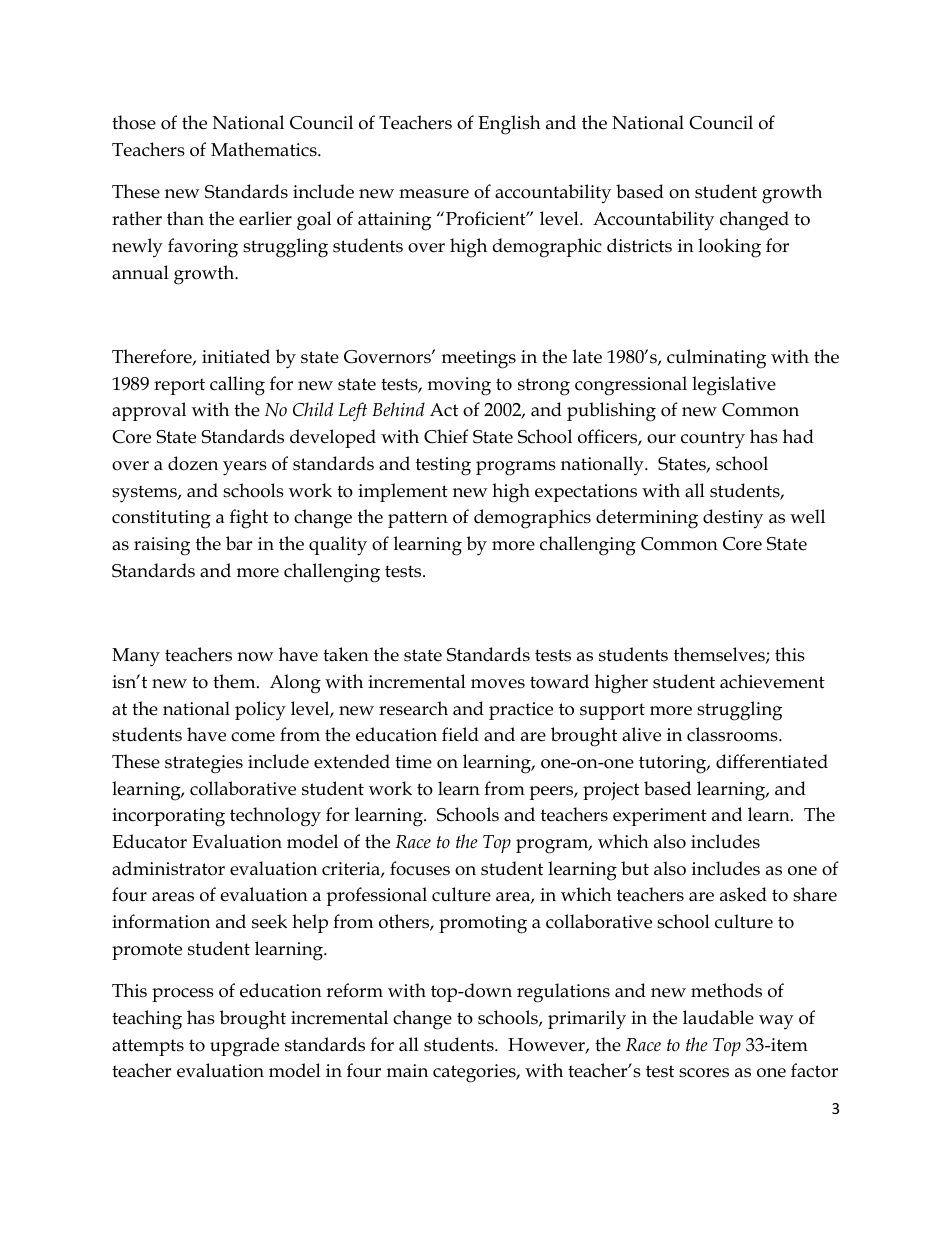 The height and width of the image is (1233, 952). I want to click on English, so click(509, 125).
